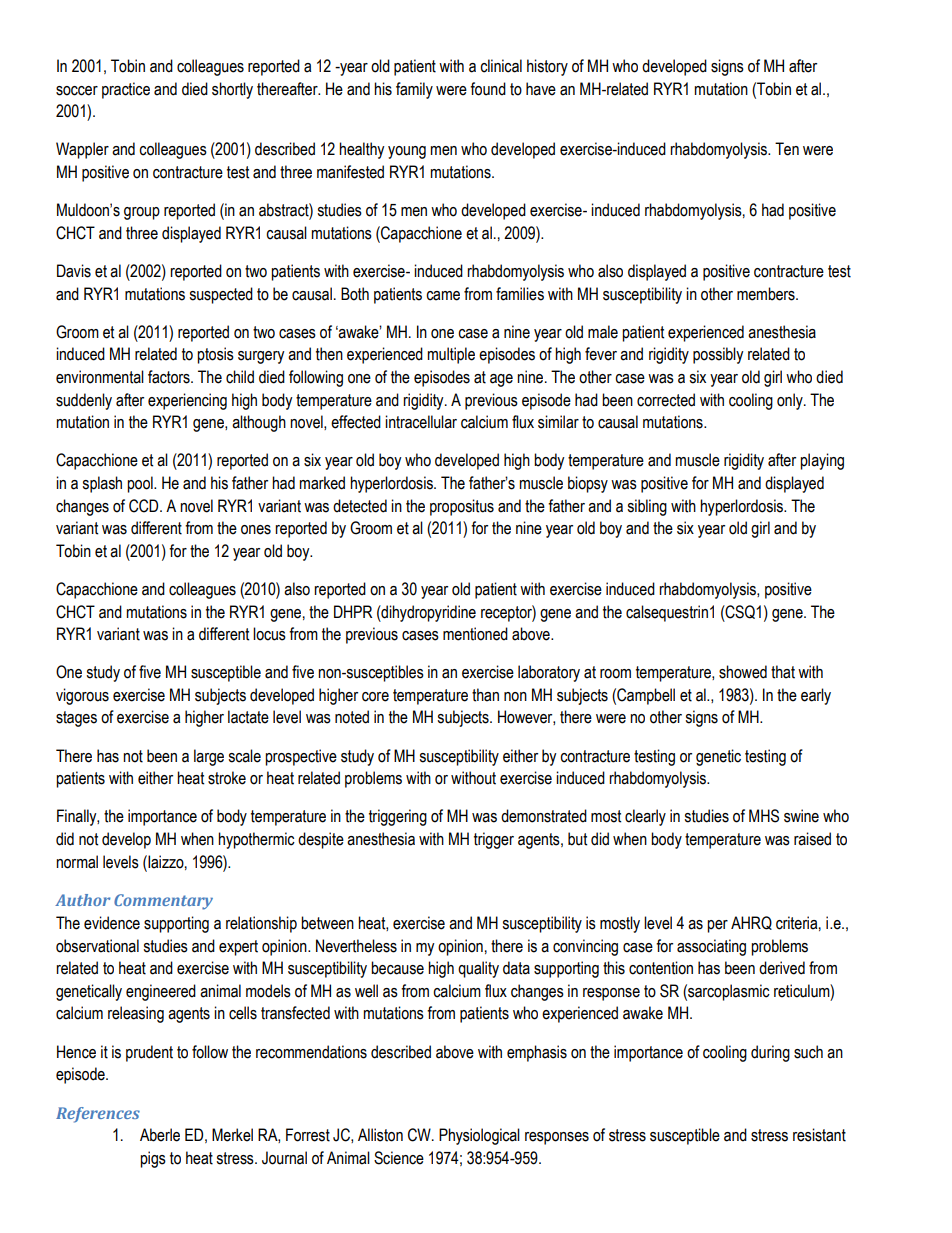  I want to click on practice, so click(126, 90).
